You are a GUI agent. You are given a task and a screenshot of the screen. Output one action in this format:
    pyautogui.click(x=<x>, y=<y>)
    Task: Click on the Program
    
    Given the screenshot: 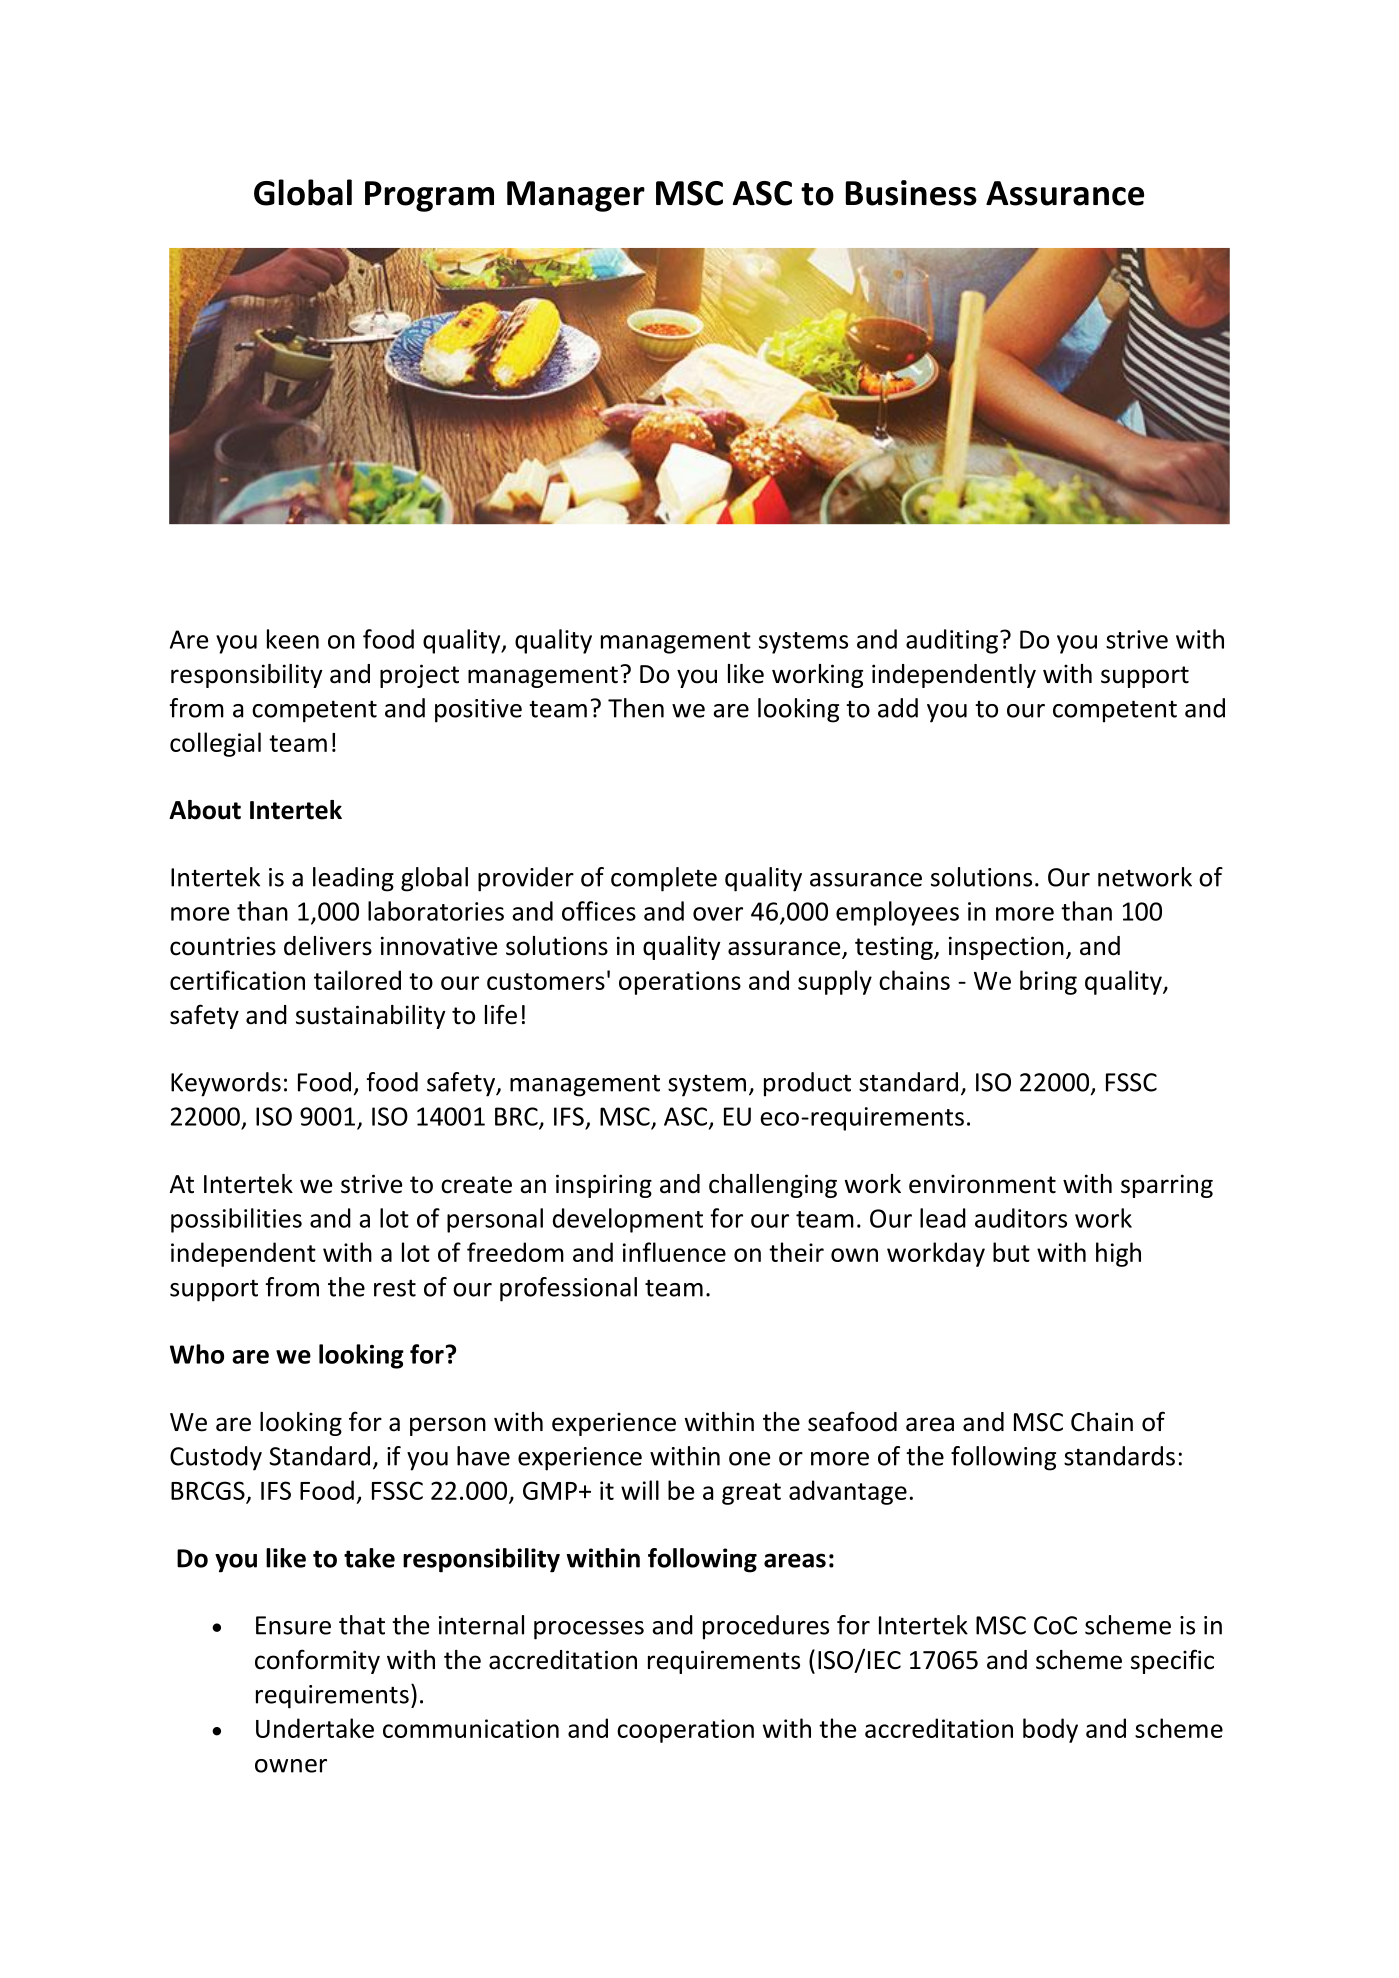 What is the action you would take?
    pyautogui.click(x=429, y=196)
